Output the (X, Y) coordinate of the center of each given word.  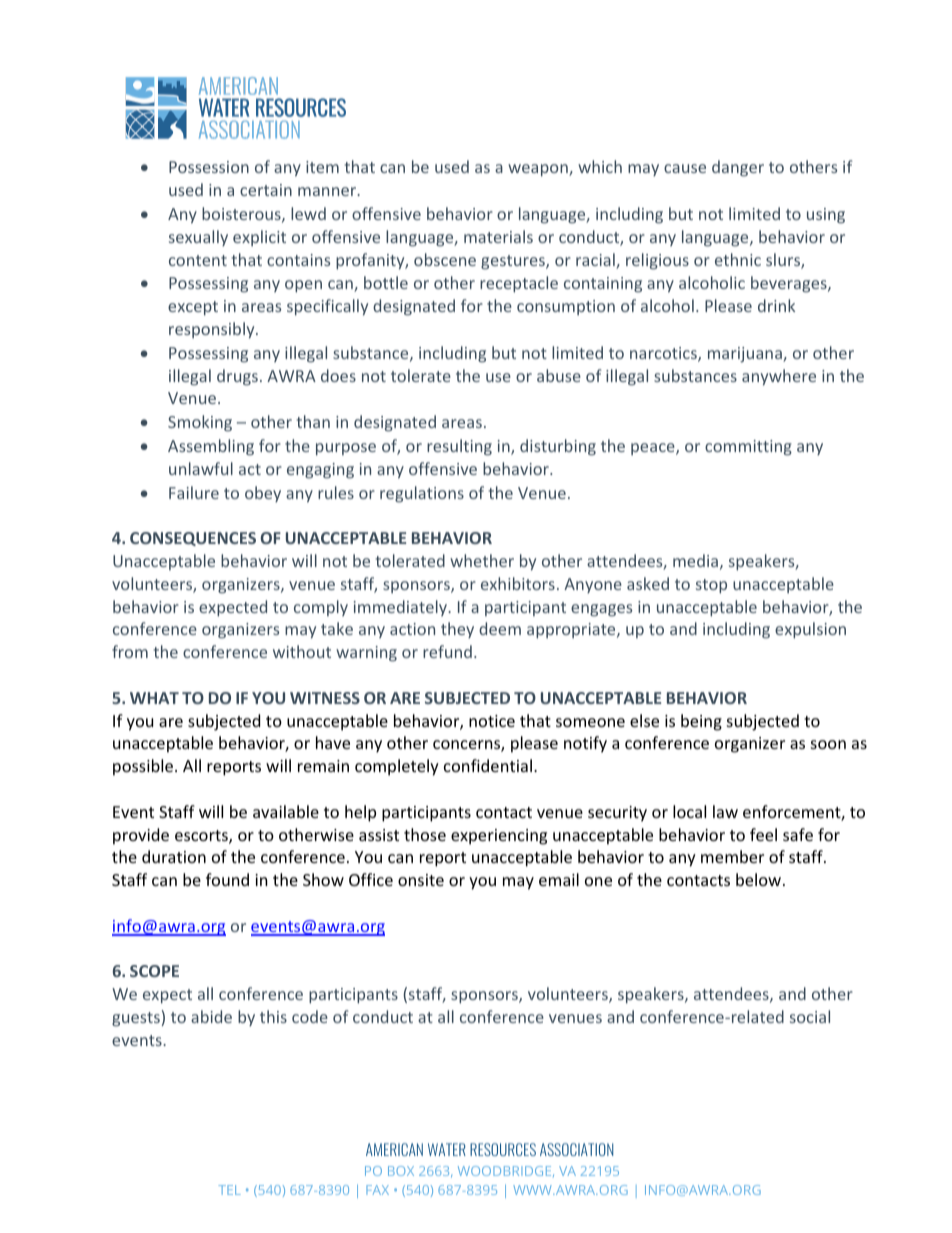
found (227, 879)
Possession (209, 167)
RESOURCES (503, 1149)
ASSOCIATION (576, 1149)
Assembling (211, 447)
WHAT (154, 698)
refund (447, 651)
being (701, 722)
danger (738, 168)
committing (748, 448)
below (760, 879)
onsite (421, 880)
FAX (377, 1190)
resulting (459, 447)
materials (498, 236)
